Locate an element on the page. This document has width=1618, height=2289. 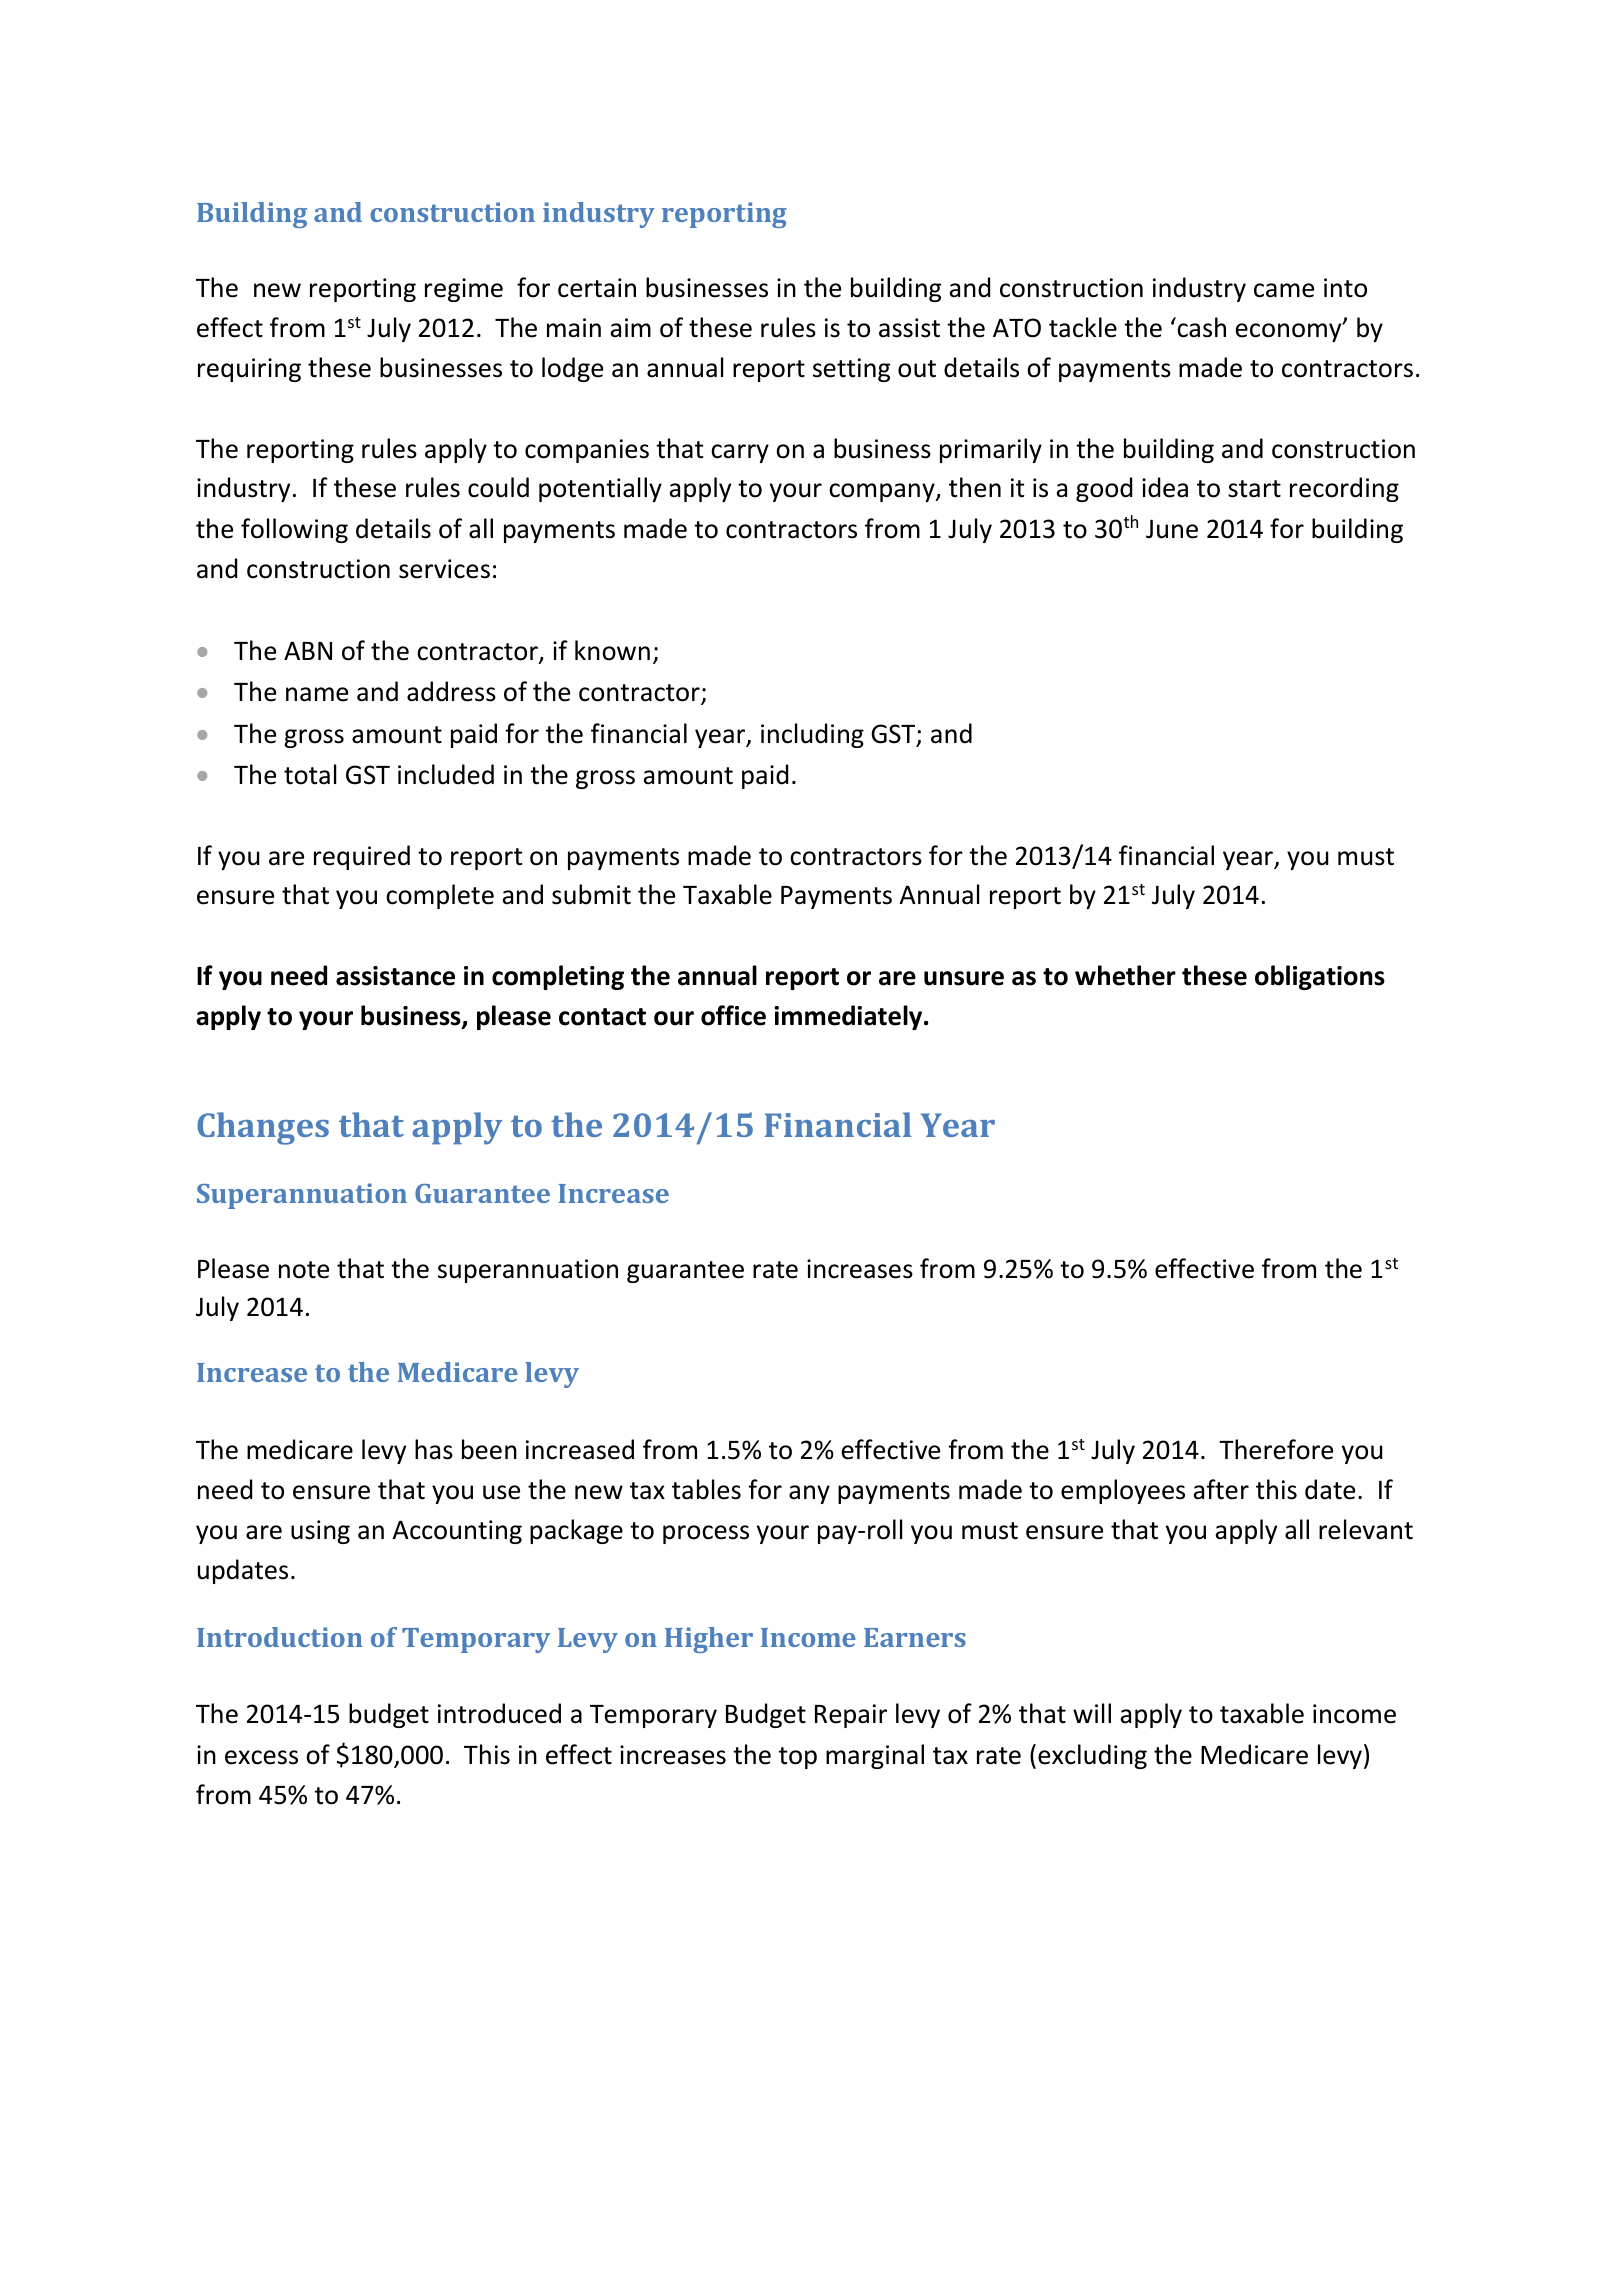
Repair is located at coordinates (851, 1716).
